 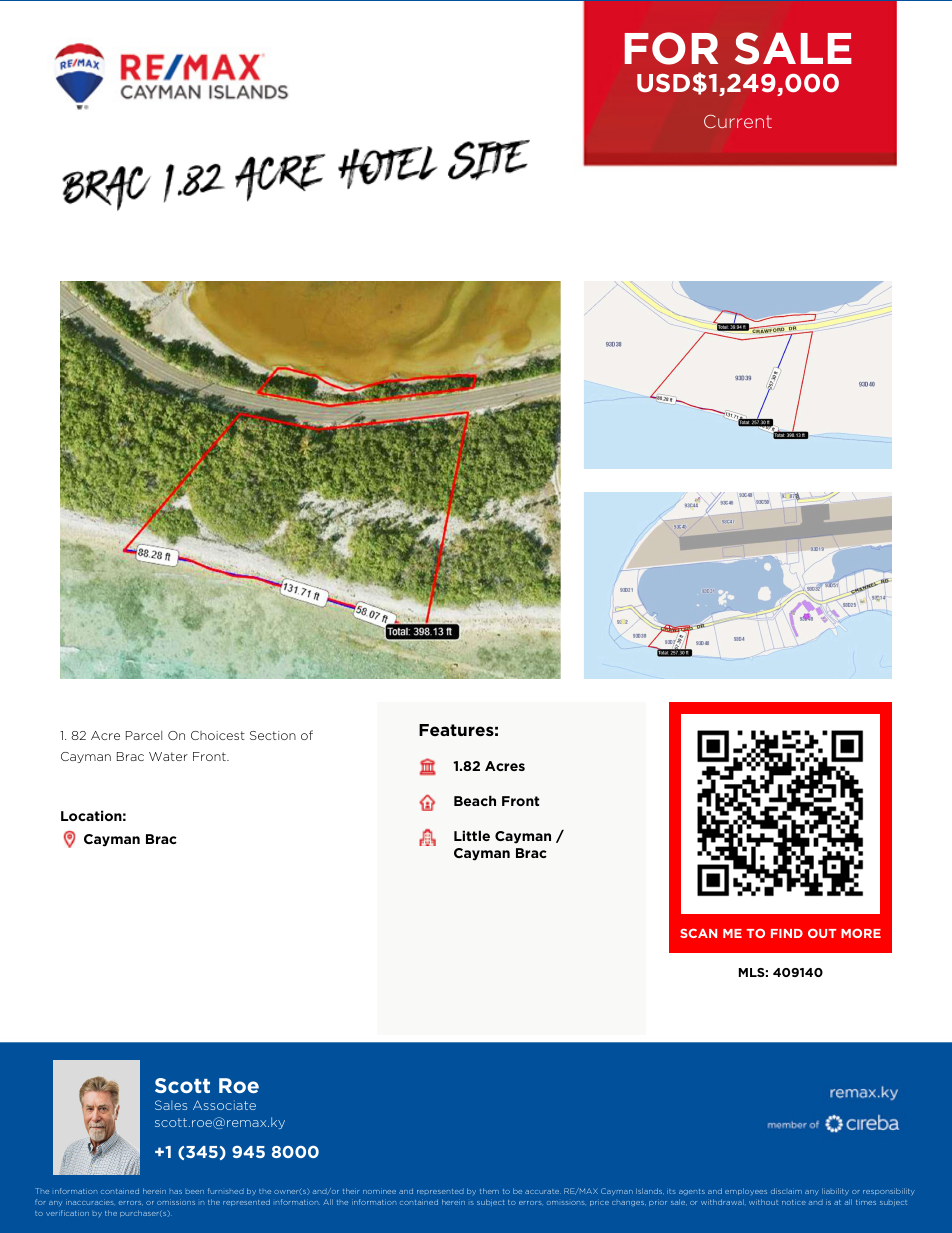 I want to click on MORE, so click(x=861, y=933).
